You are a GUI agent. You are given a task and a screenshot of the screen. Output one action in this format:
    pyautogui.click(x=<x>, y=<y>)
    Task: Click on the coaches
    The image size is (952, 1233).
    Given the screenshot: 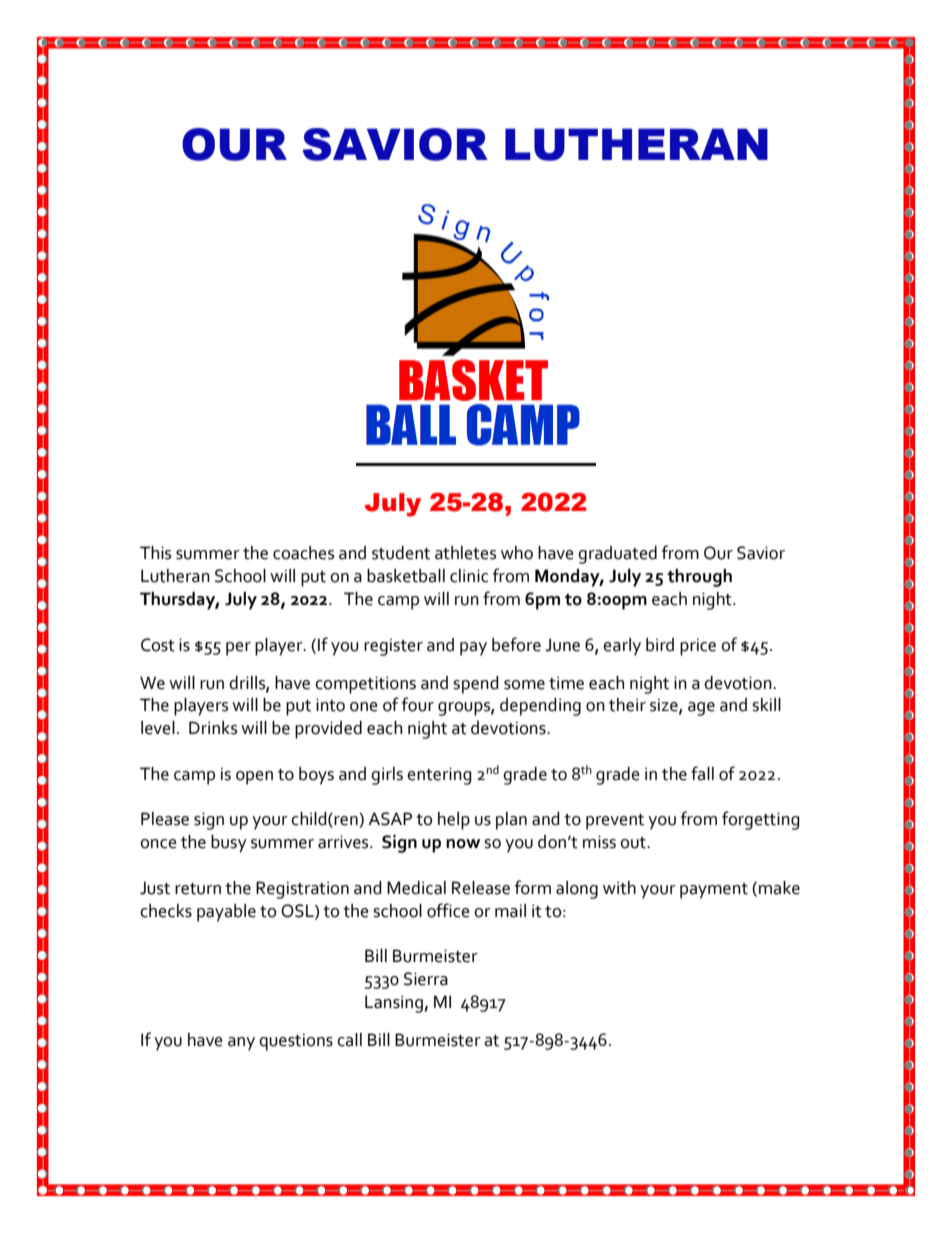 What is the action you would take?
    pyautogui.click(x=303, y=553)
